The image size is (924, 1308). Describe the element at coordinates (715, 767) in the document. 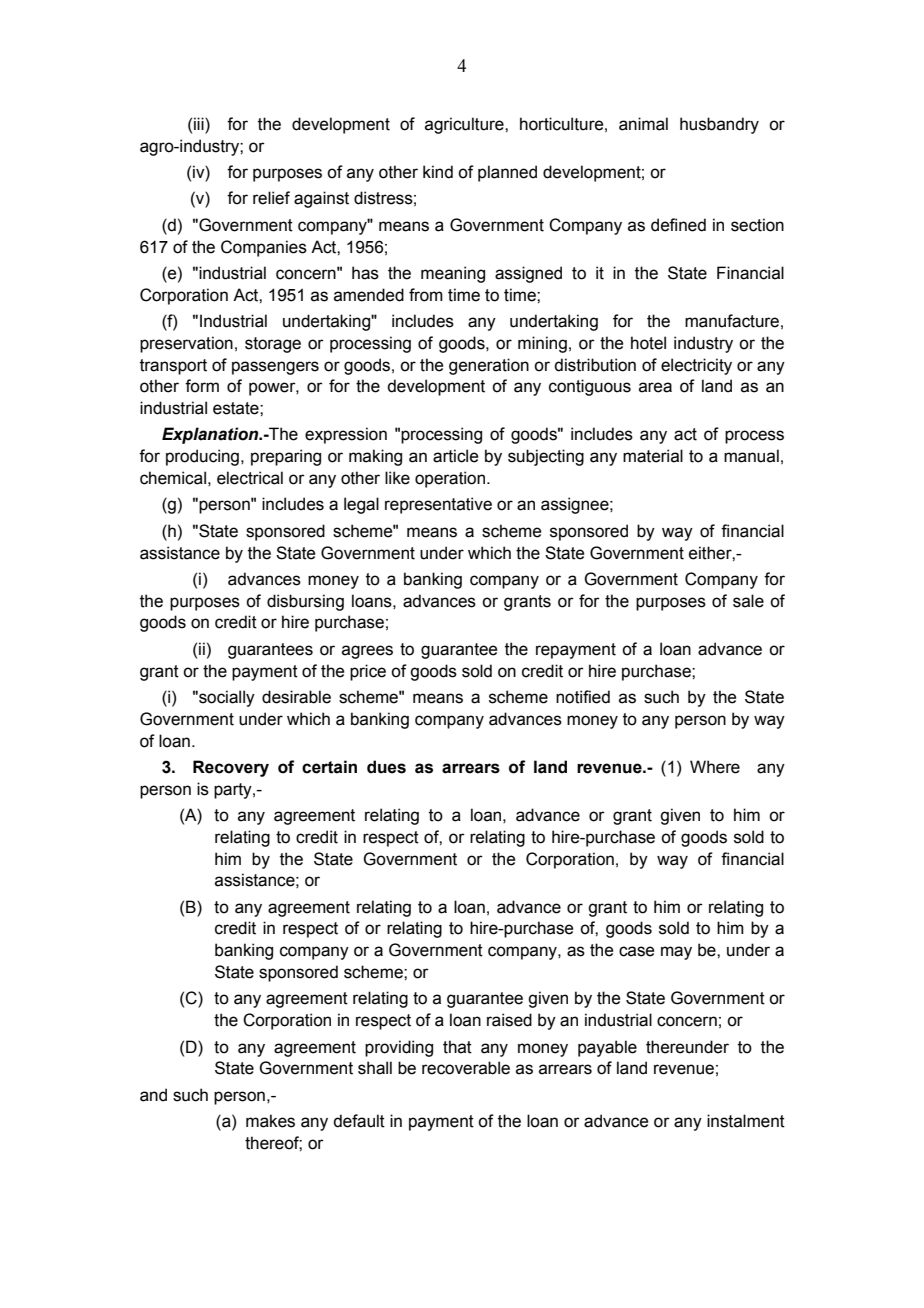

I see `Where` at that location.
